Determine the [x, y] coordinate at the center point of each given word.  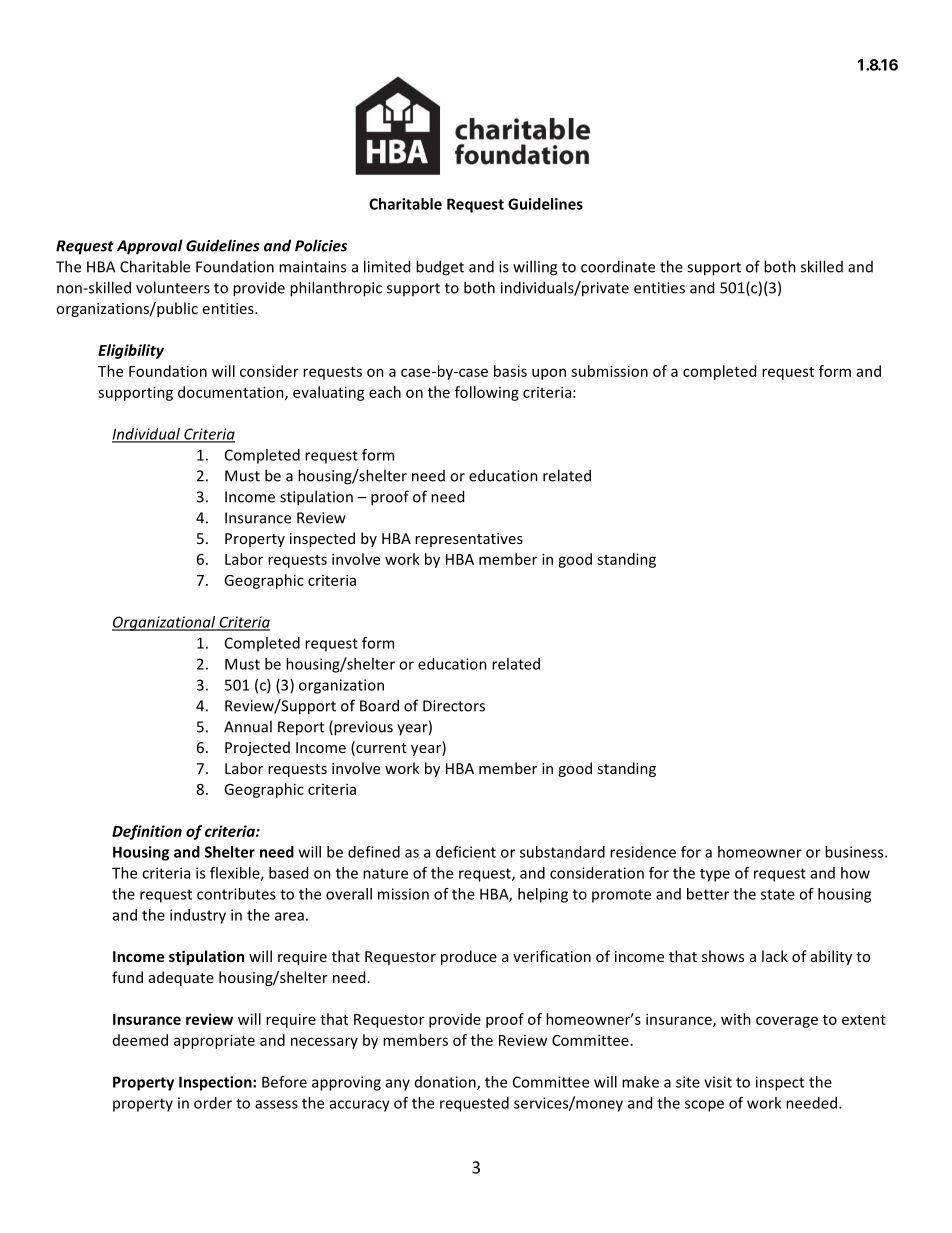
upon [549, 374]
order [213, 1103]
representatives [469, 540]
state [778, 894]
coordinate [618, 266]
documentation [232, 393]
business [855, 852]
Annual [248, 726]
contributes [236, 894]
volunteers [173, 287]
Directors [454, 706]
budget [440, 268]
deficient [466, 852]
